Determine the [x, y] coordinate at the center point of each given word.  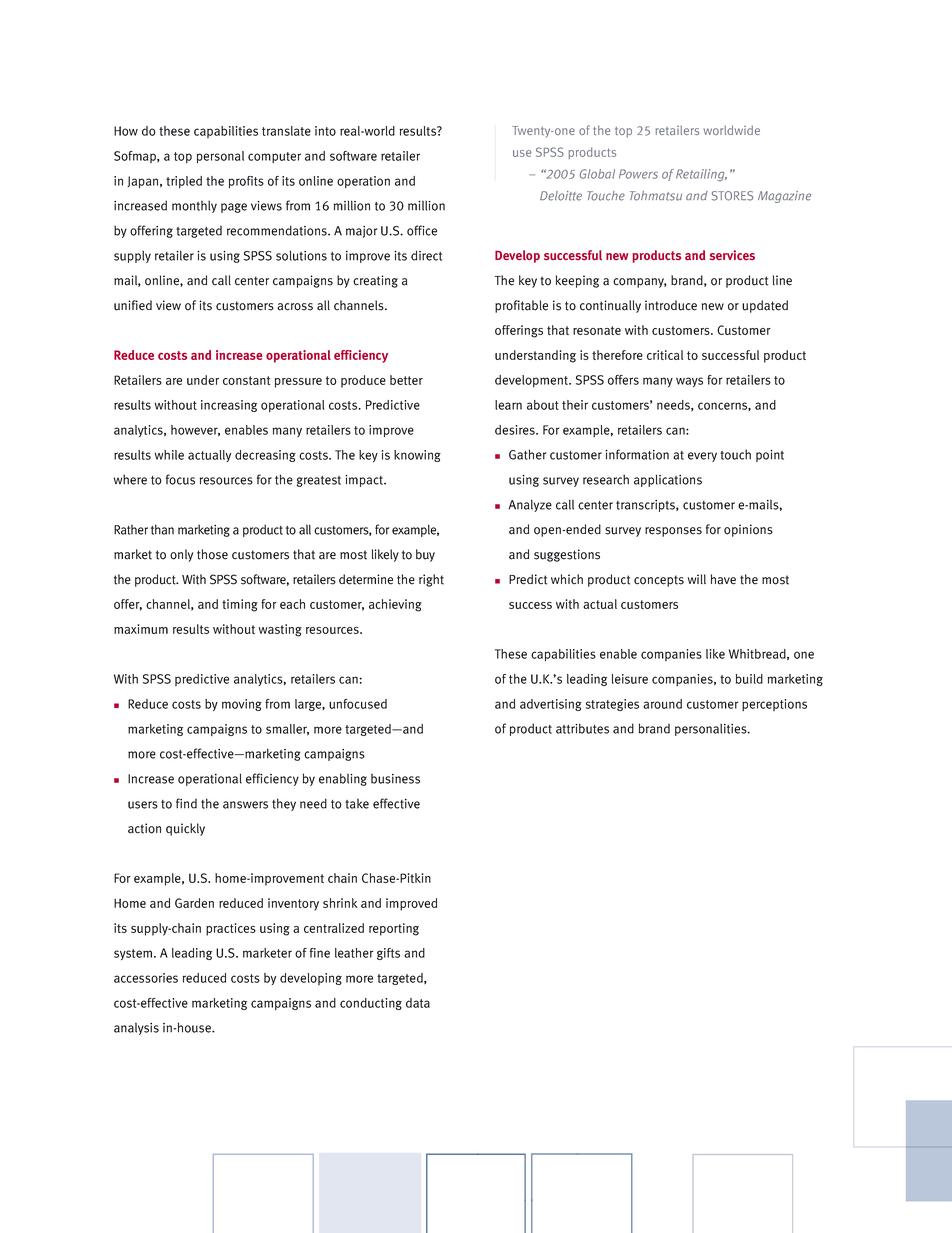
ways [689, 382]
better [406, 380]
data [418, 1003]
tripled [184, 182]
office [422, 230]
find [186, 803]
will [697, 579]
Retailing [701, 175]
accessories [146, 978]
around [662, 704]
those [212, 554]
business [395, 778]
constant [246, 380]
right [431, 580]
